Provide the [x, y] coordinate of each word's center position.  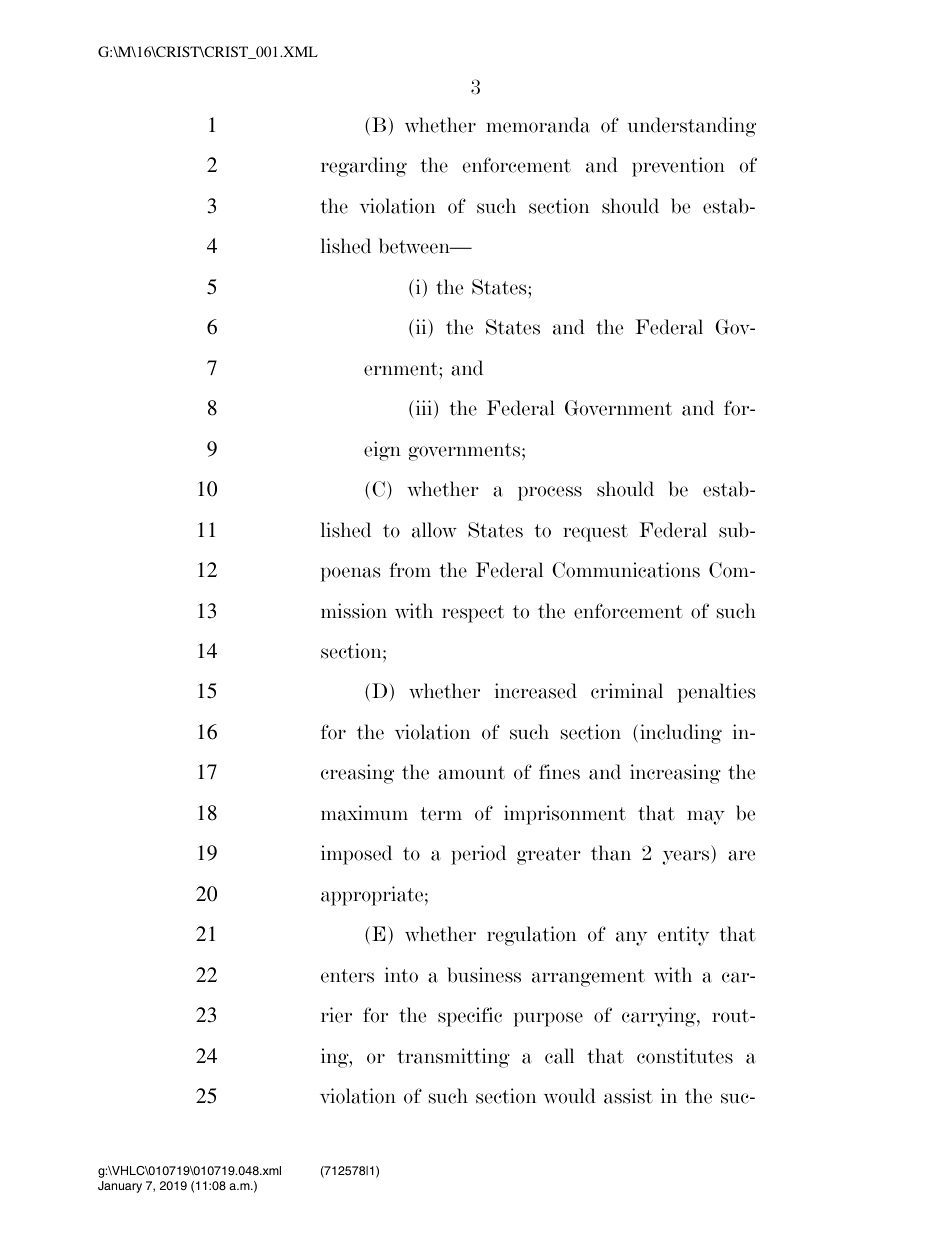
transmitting [453, 1058]
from [410, 570]
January [120, 1187]
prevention [678, 167]
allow [434, 530]
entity [683, 936]
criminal [627, 691]
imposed [356, 855]
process [550, 493]
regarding [364, 167]
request [595, 533]
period [478, 855]
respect [473, 614]
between [415, 246]
